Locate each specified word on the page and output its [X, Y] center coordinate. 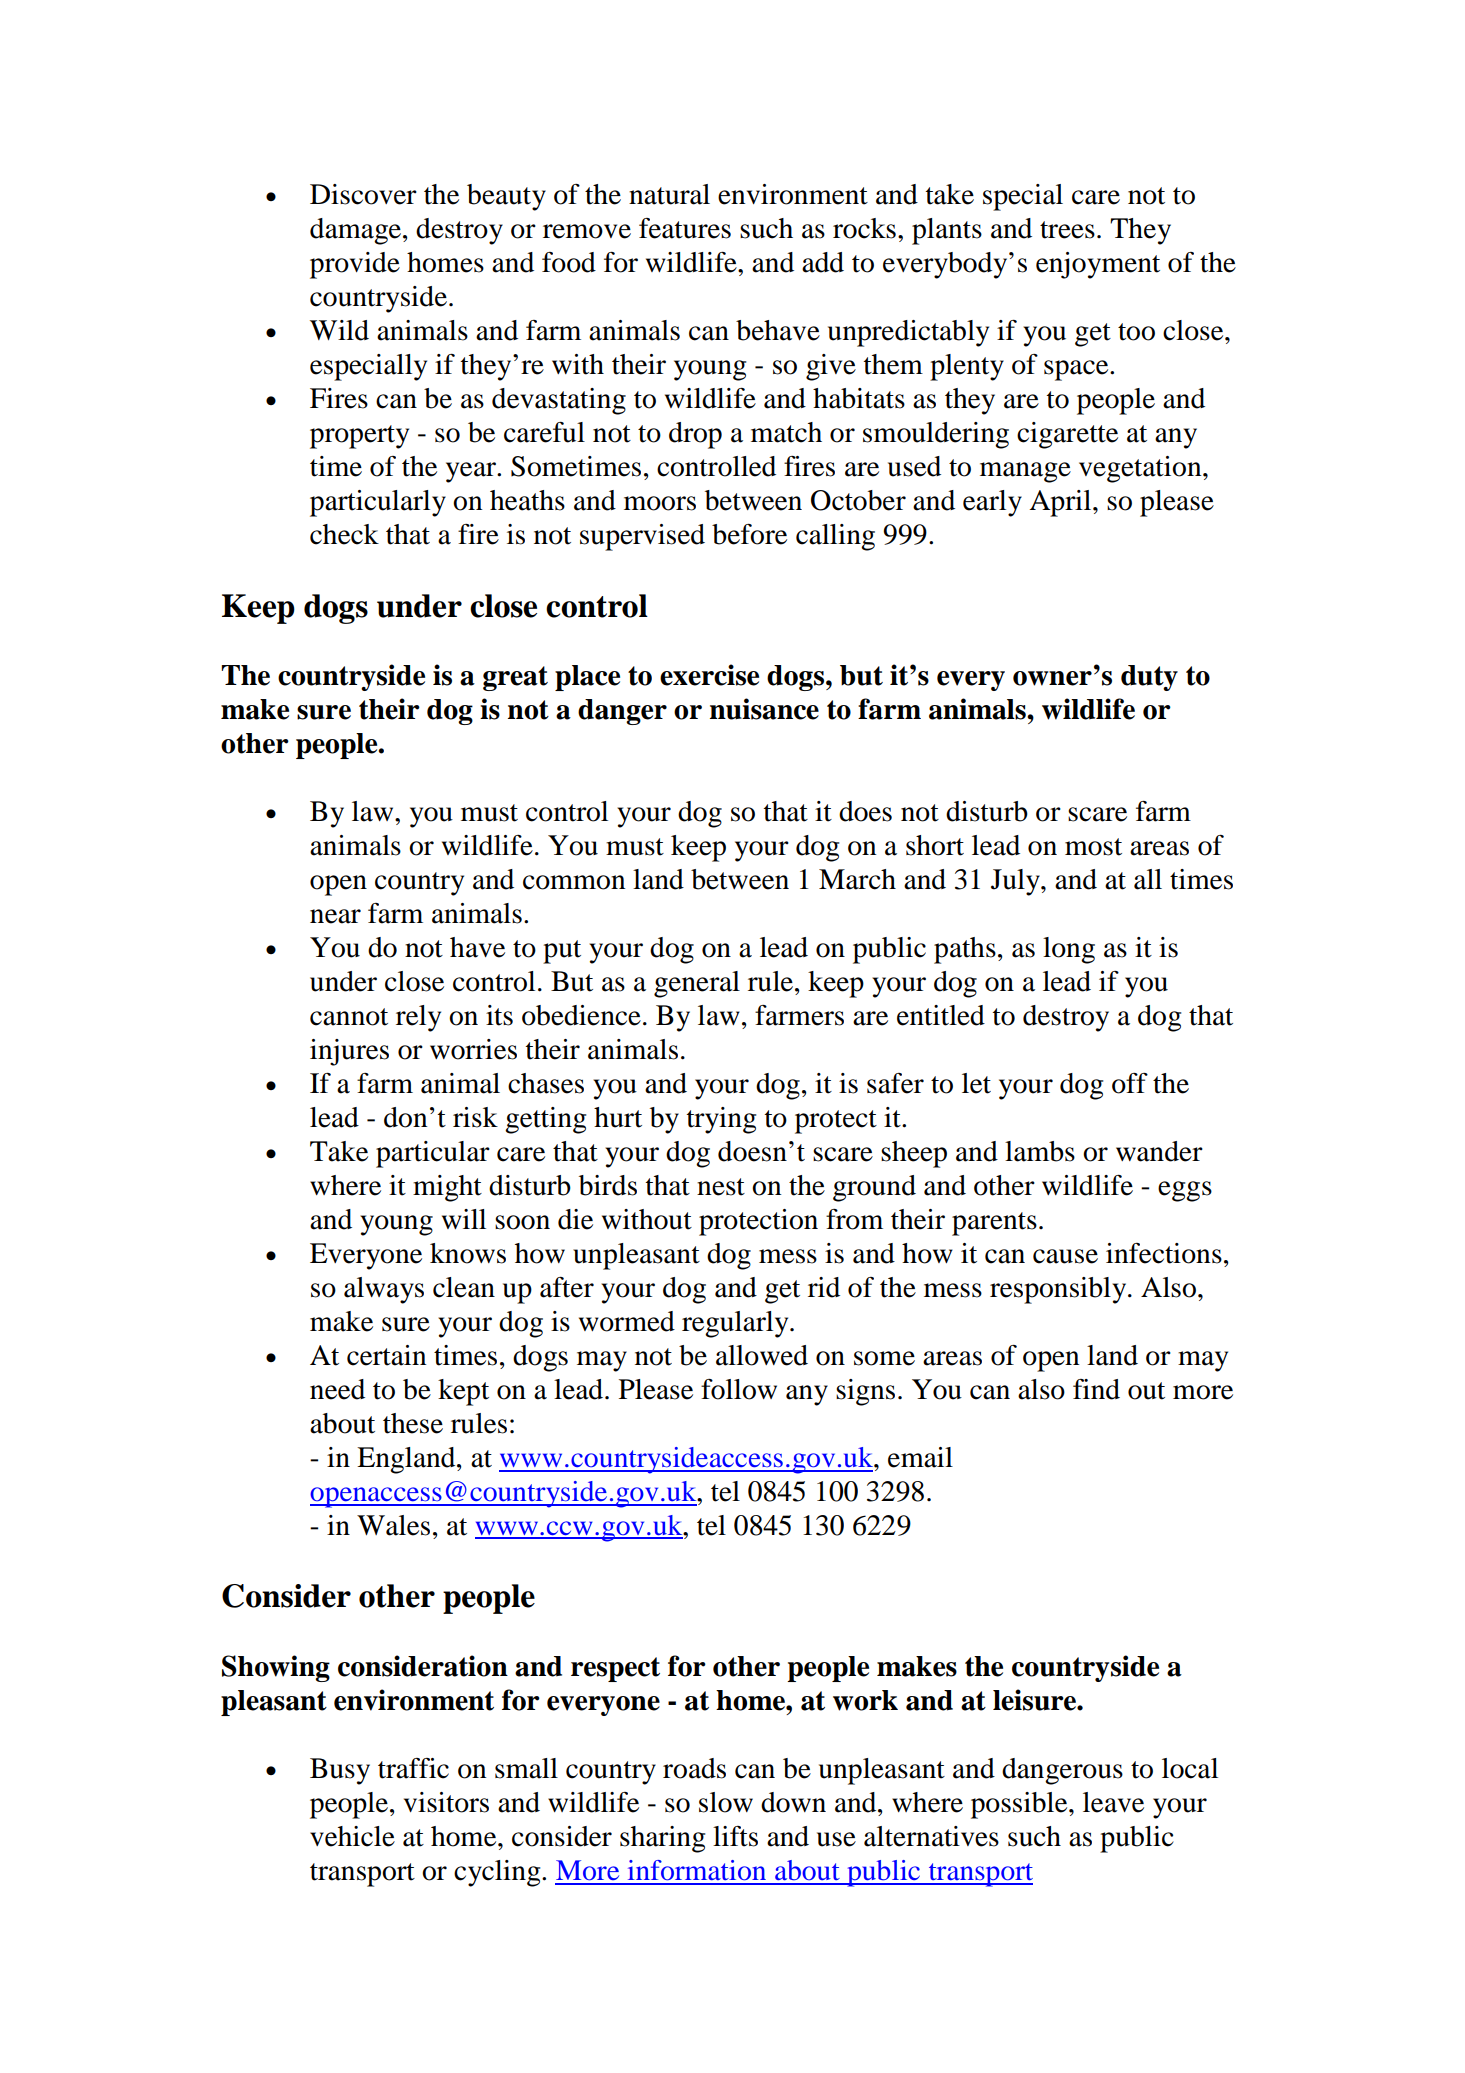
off [1130, 1083]
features [685, 228]
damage [357, 231]
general [697, 984]
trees [1067, 230]
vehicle [352, 1836]
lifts [735, 1836]
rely [418, 1018]
